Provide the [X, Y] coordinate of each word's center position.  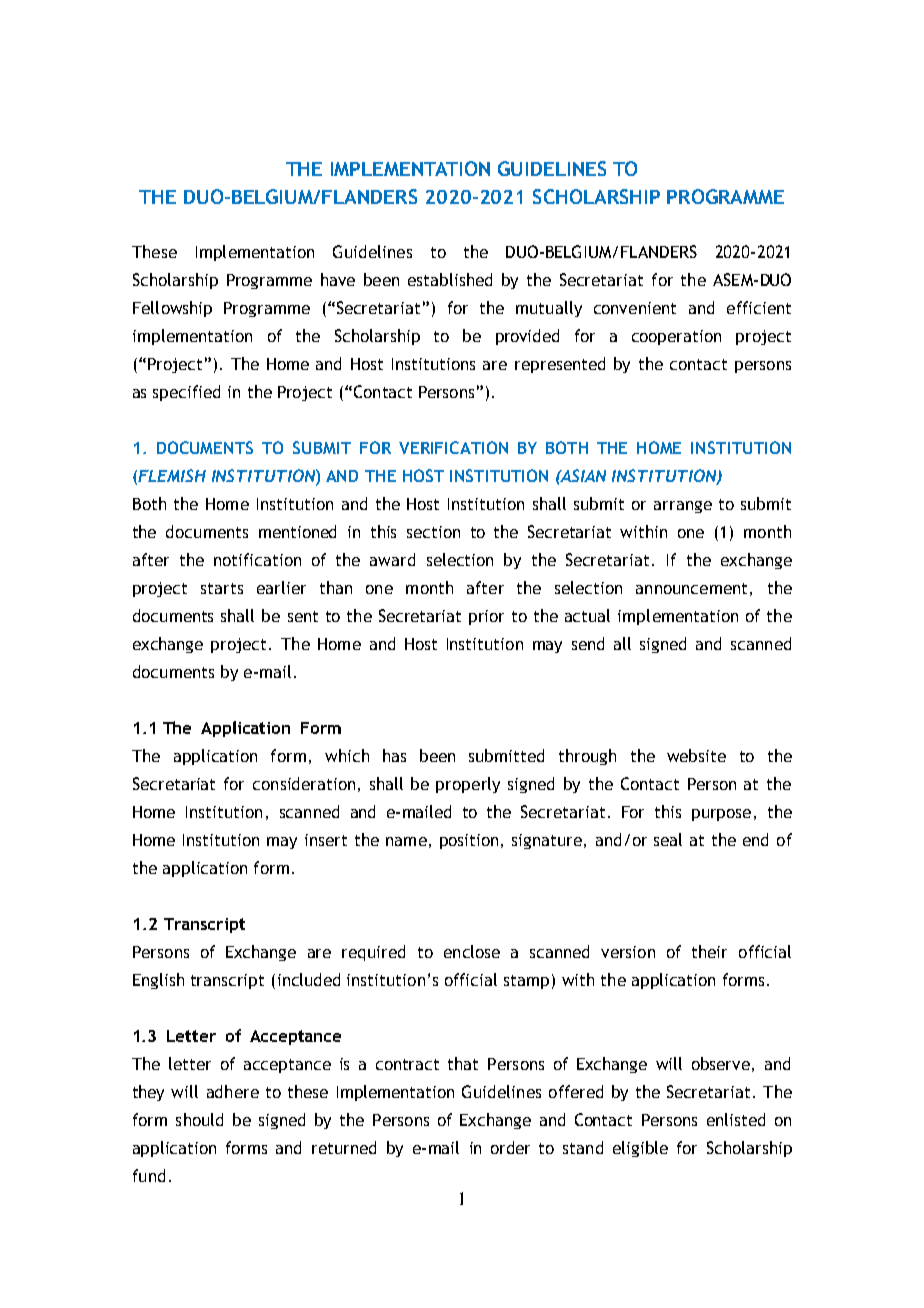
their [709, 951]
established [450, 279]
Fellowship [172, 309]
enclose [472, 951]
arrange [683, 507]
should [199, 1119]
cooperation [676, 337]
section [433, 532]
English [158, 981]
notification [257, 559]
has [394, 755]
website [696, 755]
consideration [304, 783]
